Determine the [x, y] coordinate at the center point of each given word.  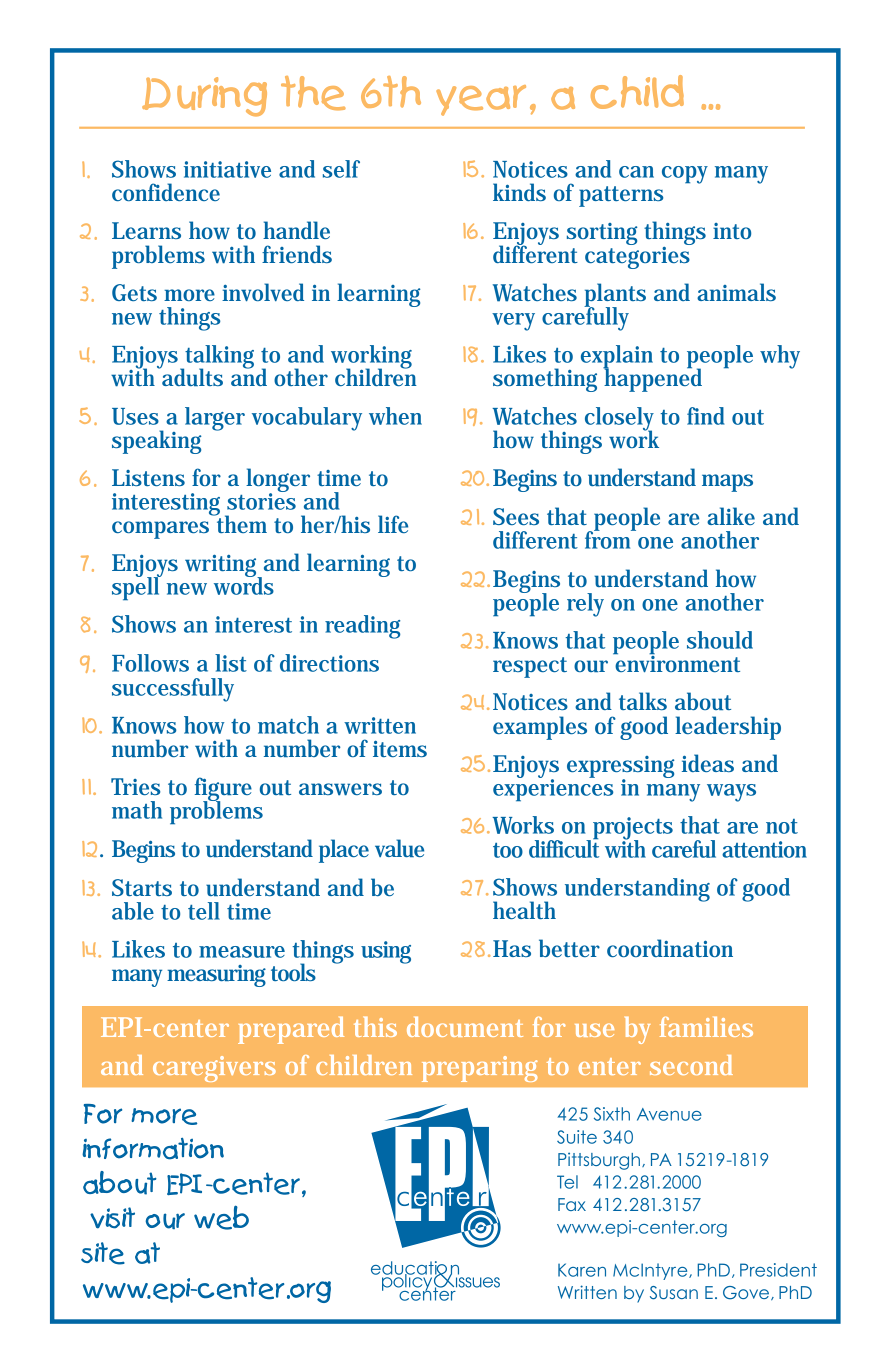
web [221, 1217]
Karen [582, 1270]
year [481, 100]
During [204, 97]
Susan [674, 1293]
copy [685, 175]
